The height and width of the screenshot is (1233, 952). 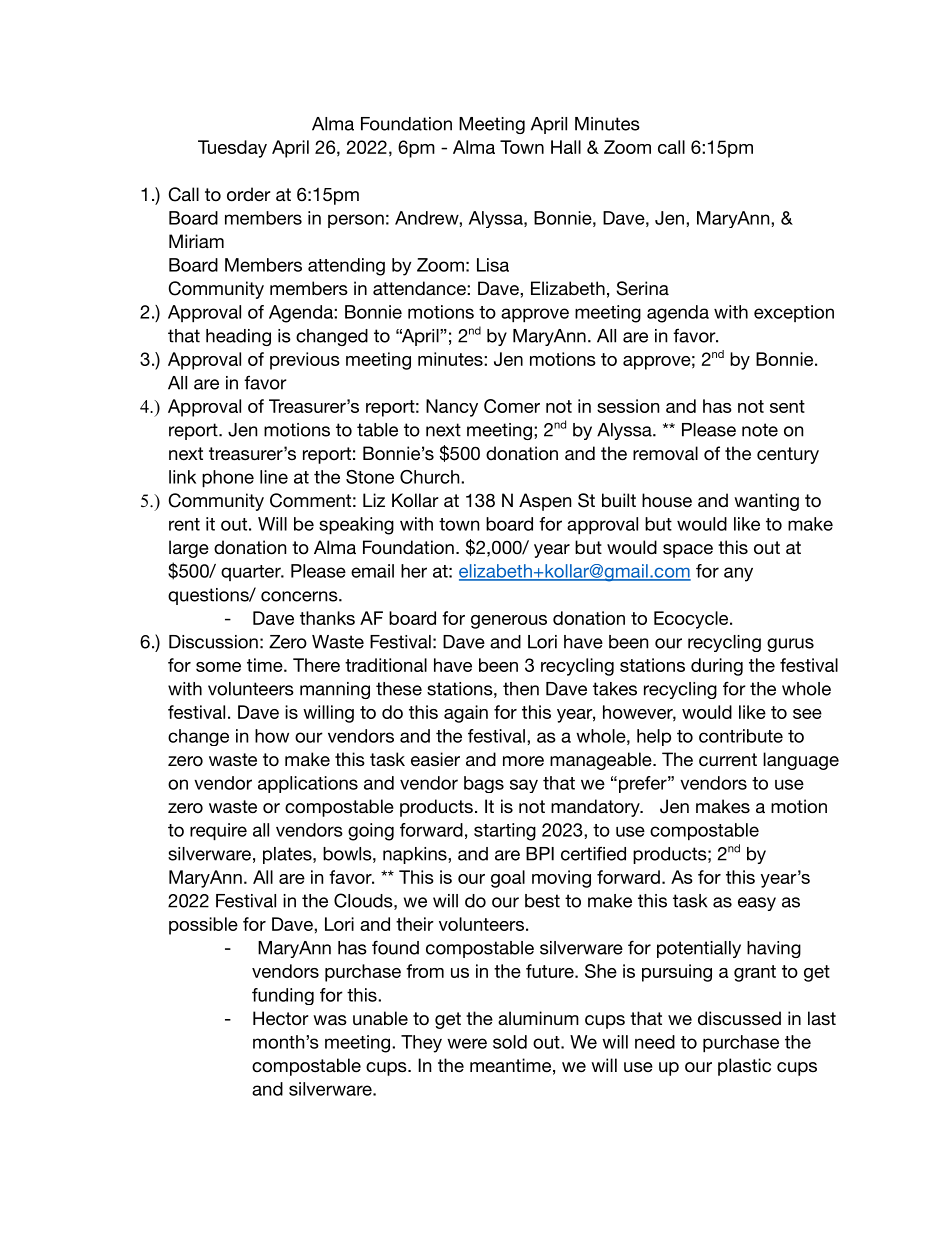 I want to click on language, so click(x=801, y=761).
